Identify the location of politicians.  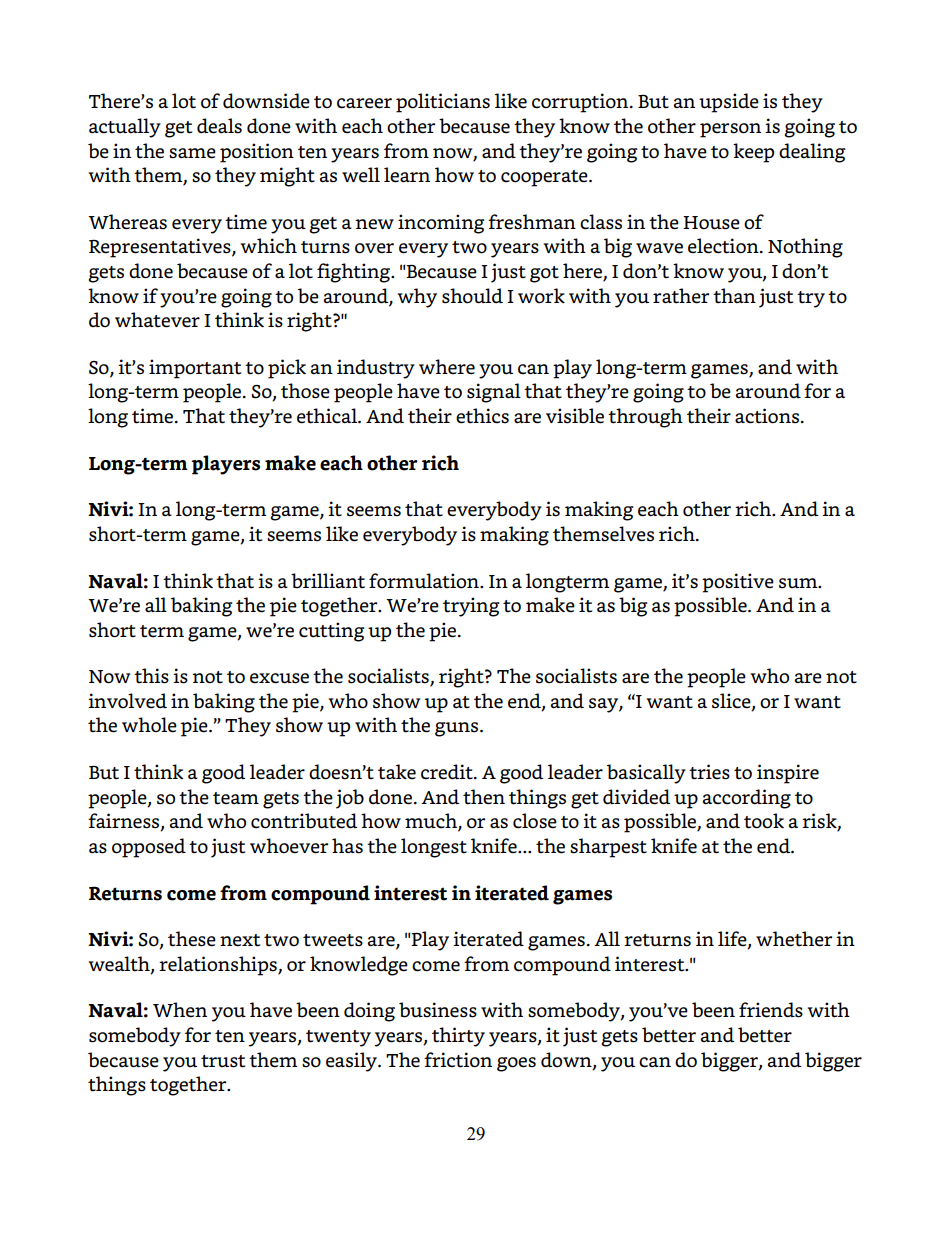
(443, 103).
